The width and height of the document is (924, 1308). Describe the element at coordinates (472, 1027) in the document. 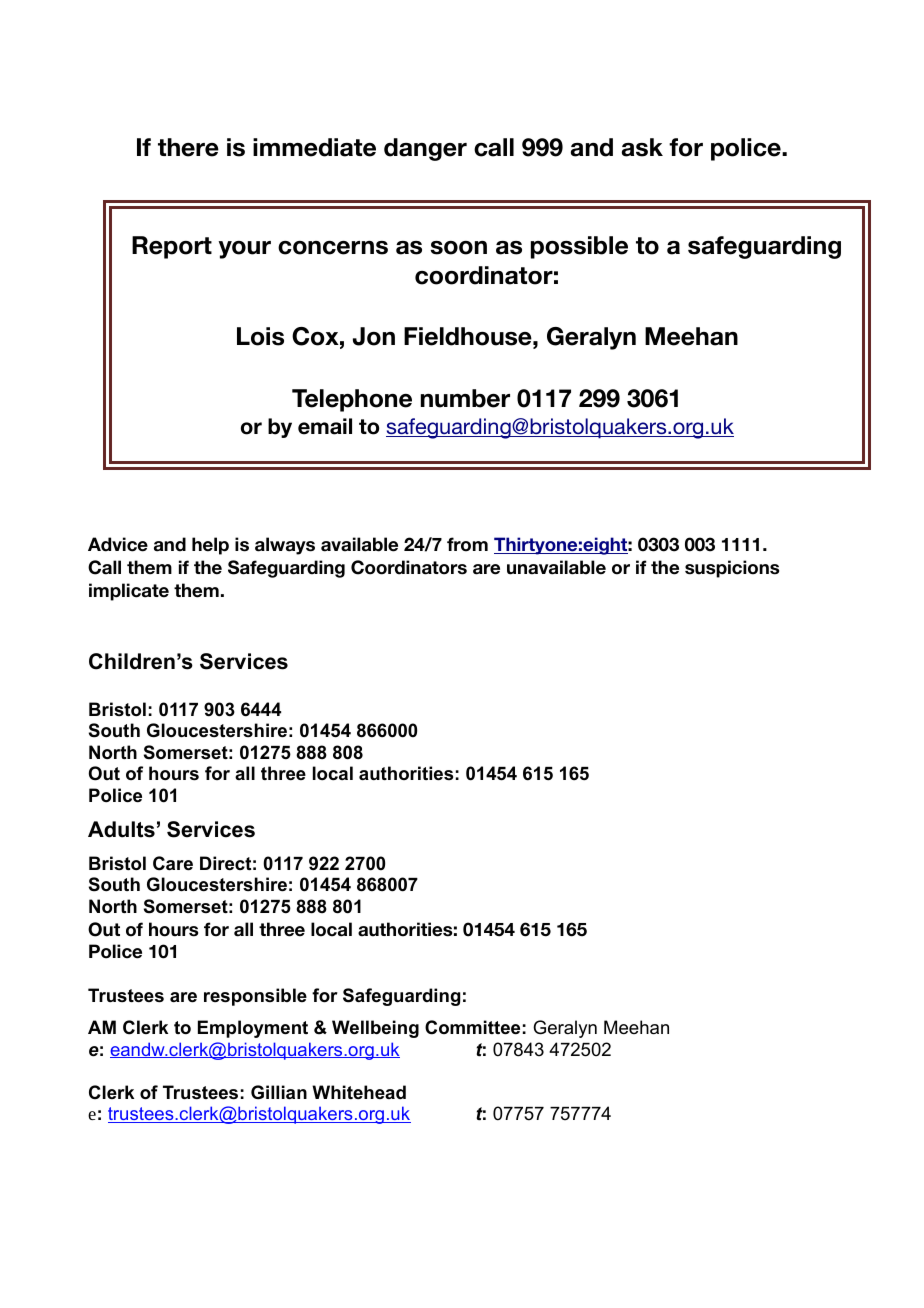

I see `Committee` at that location.
